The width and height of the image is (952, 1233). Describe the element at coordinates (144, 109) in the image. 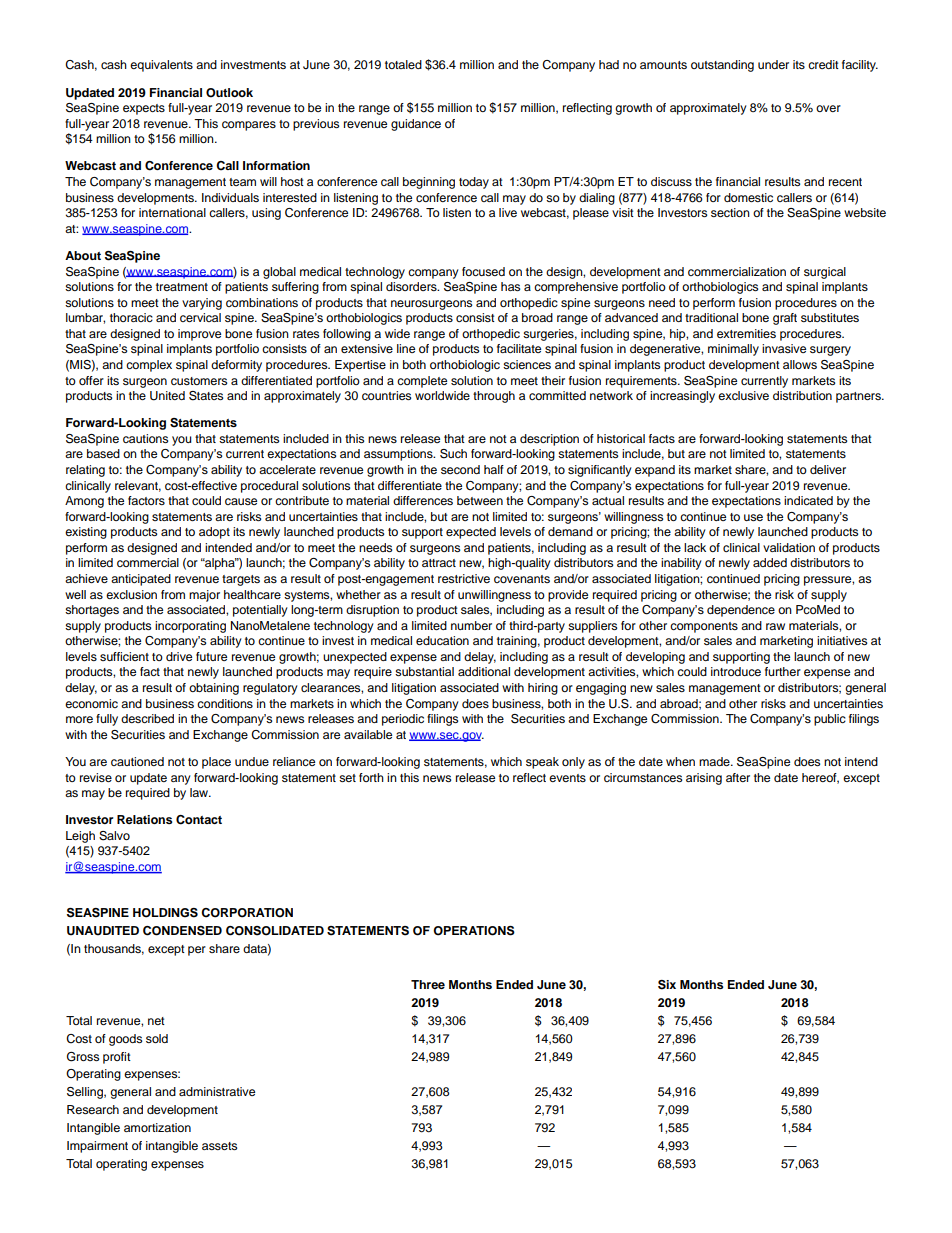

I see `expects` at that location.
